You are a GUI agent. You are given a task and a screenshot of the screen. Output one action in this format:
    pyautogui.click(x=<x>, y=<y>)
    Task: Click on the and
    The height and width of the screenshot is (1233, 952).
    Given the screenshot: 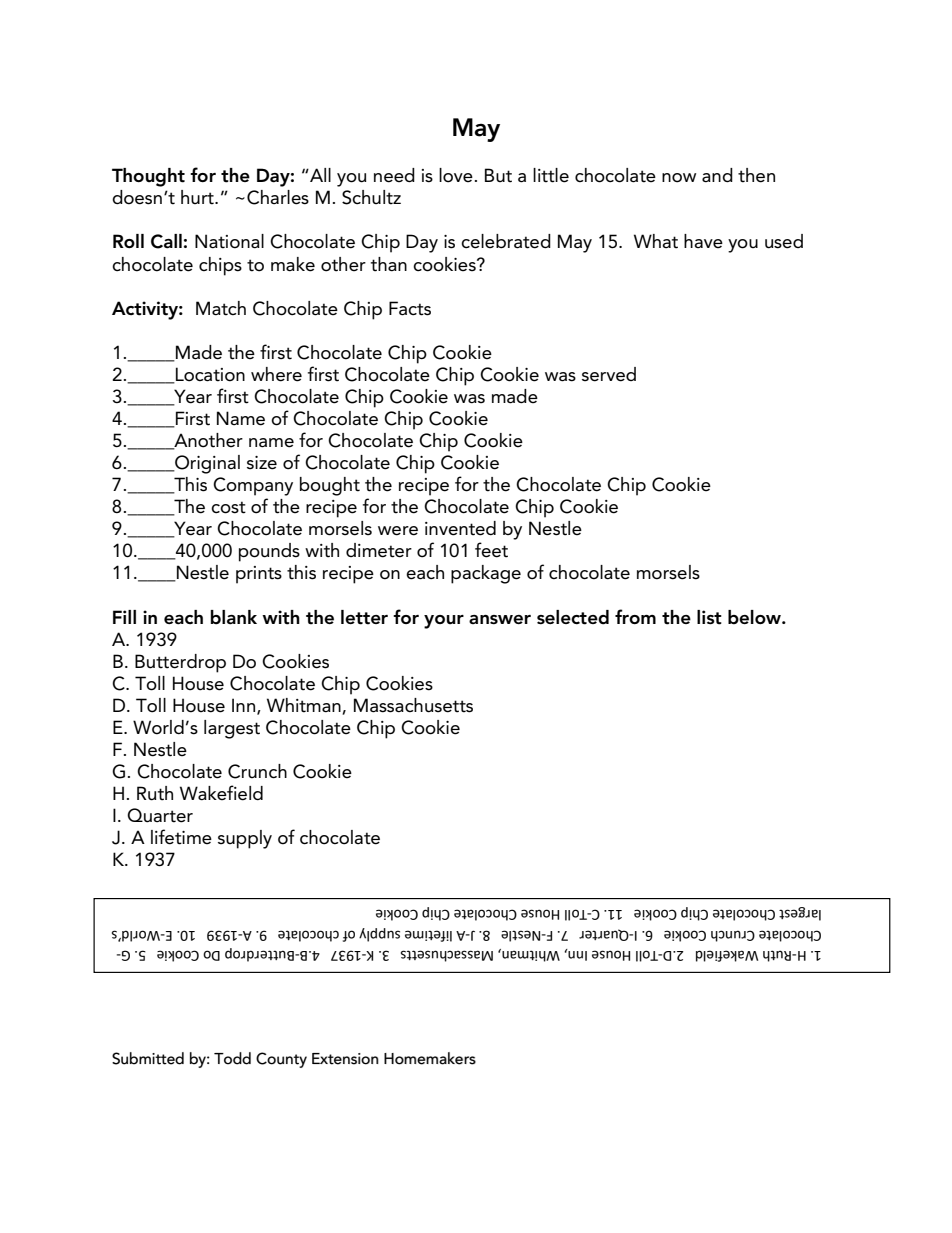 What is the action you would take?
    pyautogui.click(x=717, y=175)
